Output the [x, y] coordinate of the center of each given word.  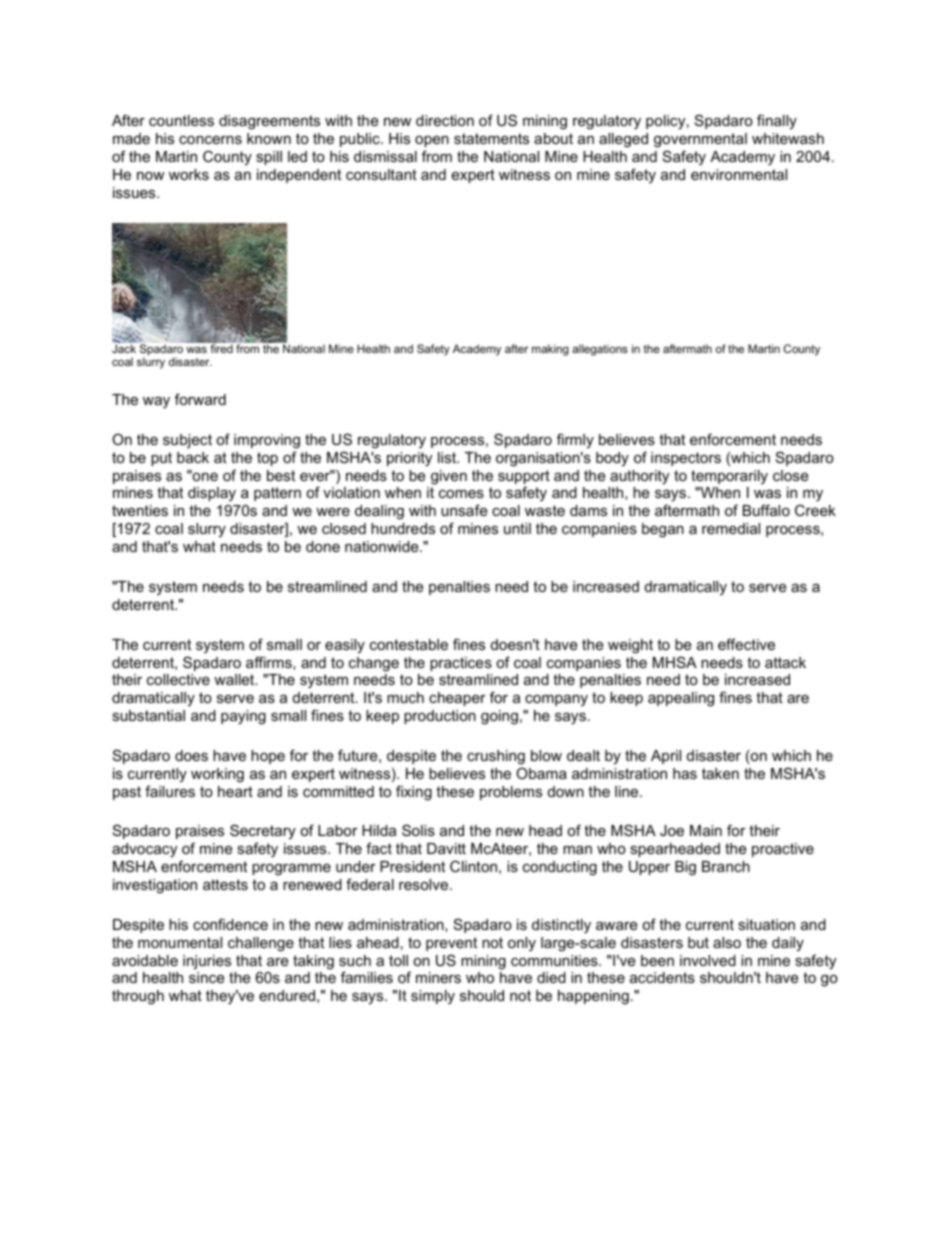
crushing [496, 757]
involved [708, 960]
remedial [731, 528]
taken [720, 773]
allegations [600, 350]
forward [200, 399]
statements [491, 138]
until [517, 528]
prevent [451, 944]
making [550, 350]
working [217, 775]
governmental [700, 140]
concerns [210, 140]
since [206, 977]
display [212, 494]
